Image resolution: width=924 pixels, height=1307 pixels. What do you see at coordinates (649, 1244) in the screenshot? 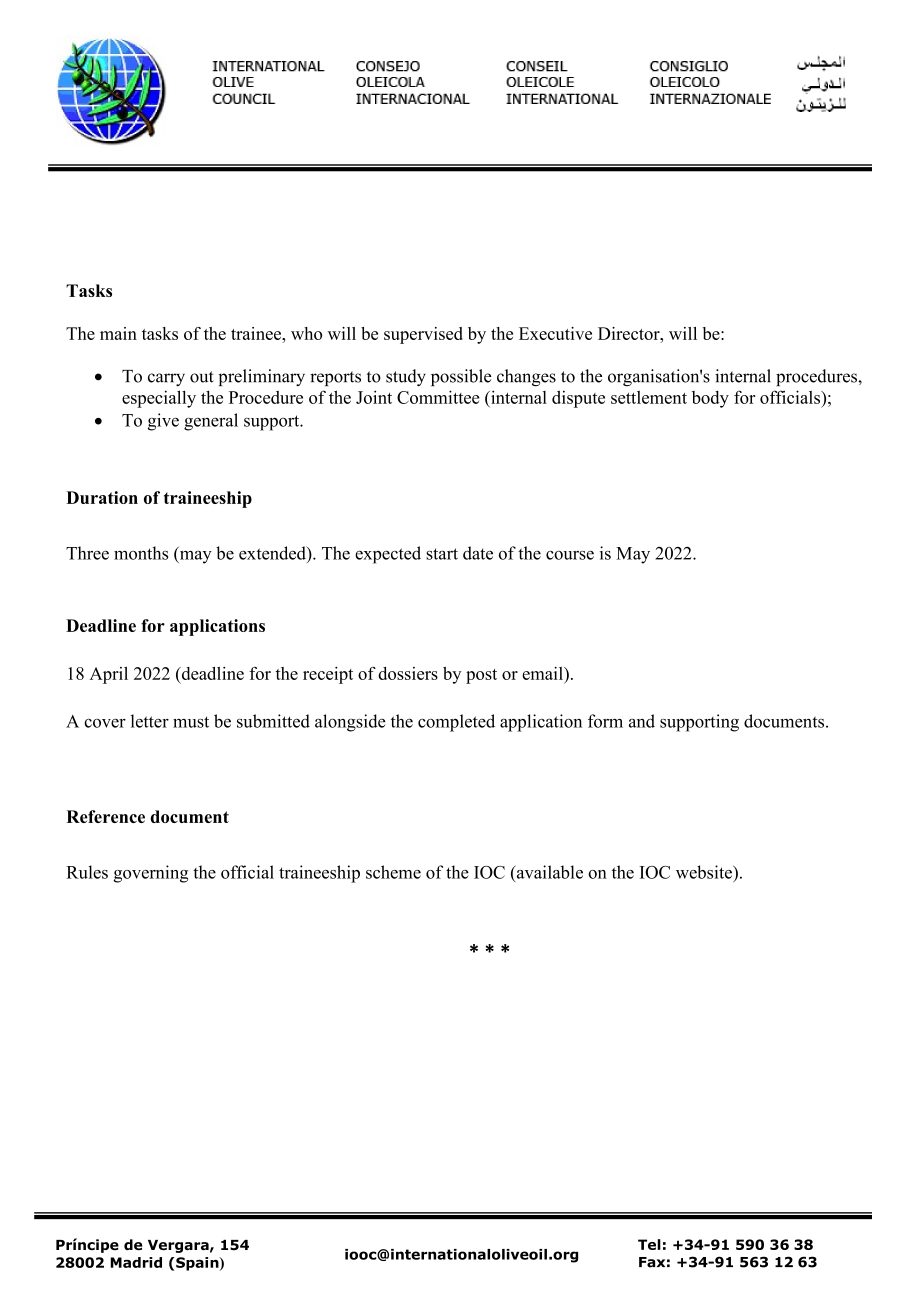
I see `Tel` at bounding box center [649, 1244].
